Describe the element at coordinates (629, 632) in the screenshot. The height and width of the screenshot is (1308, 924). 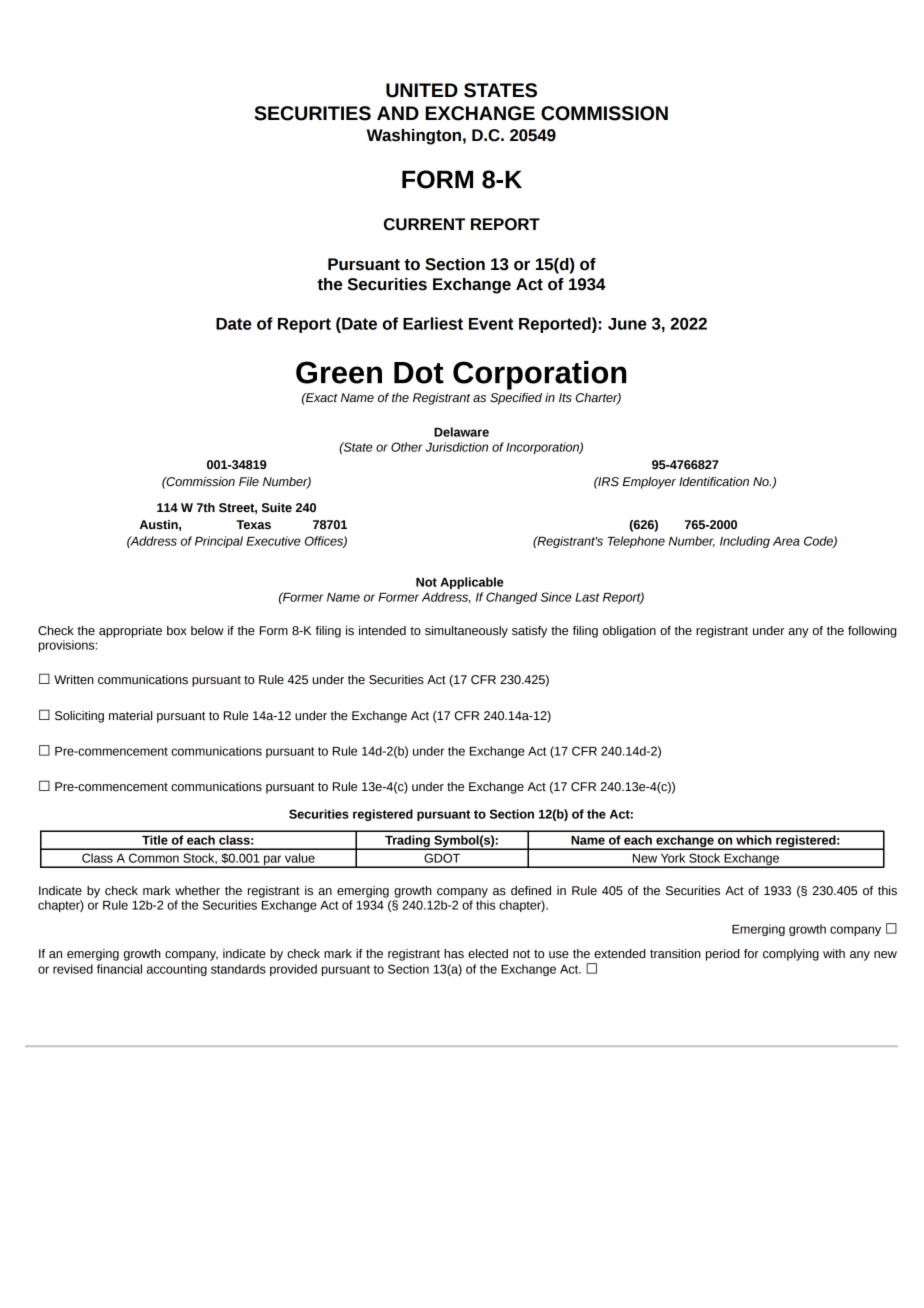
I see `obligation` at that location.
